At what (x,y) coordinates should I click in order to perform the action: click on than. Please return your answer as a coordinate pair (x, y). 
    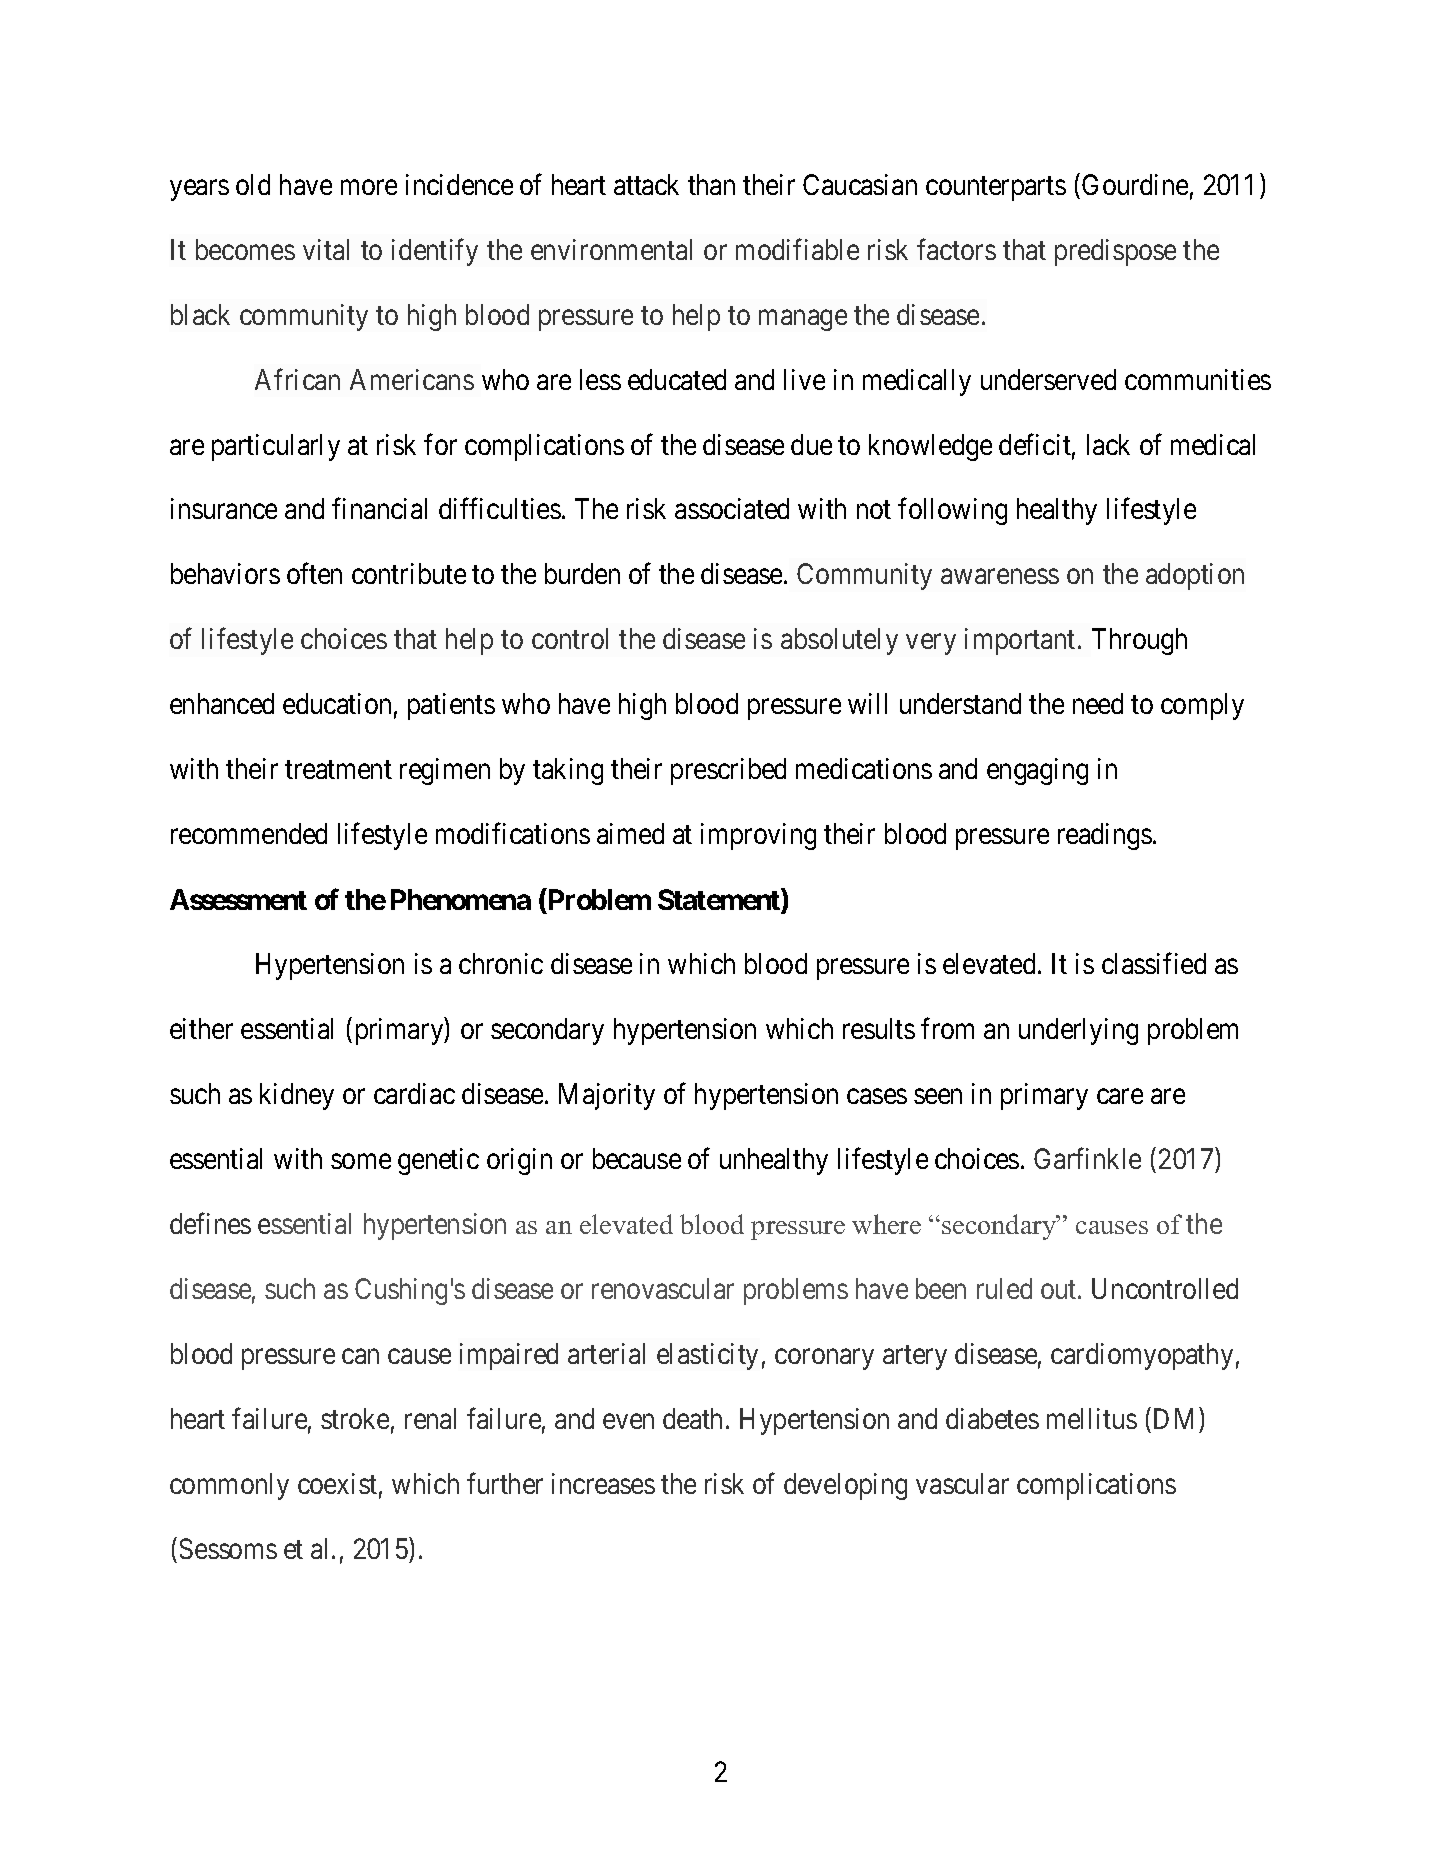
    Looking at the image, I should click on (711, 184).
